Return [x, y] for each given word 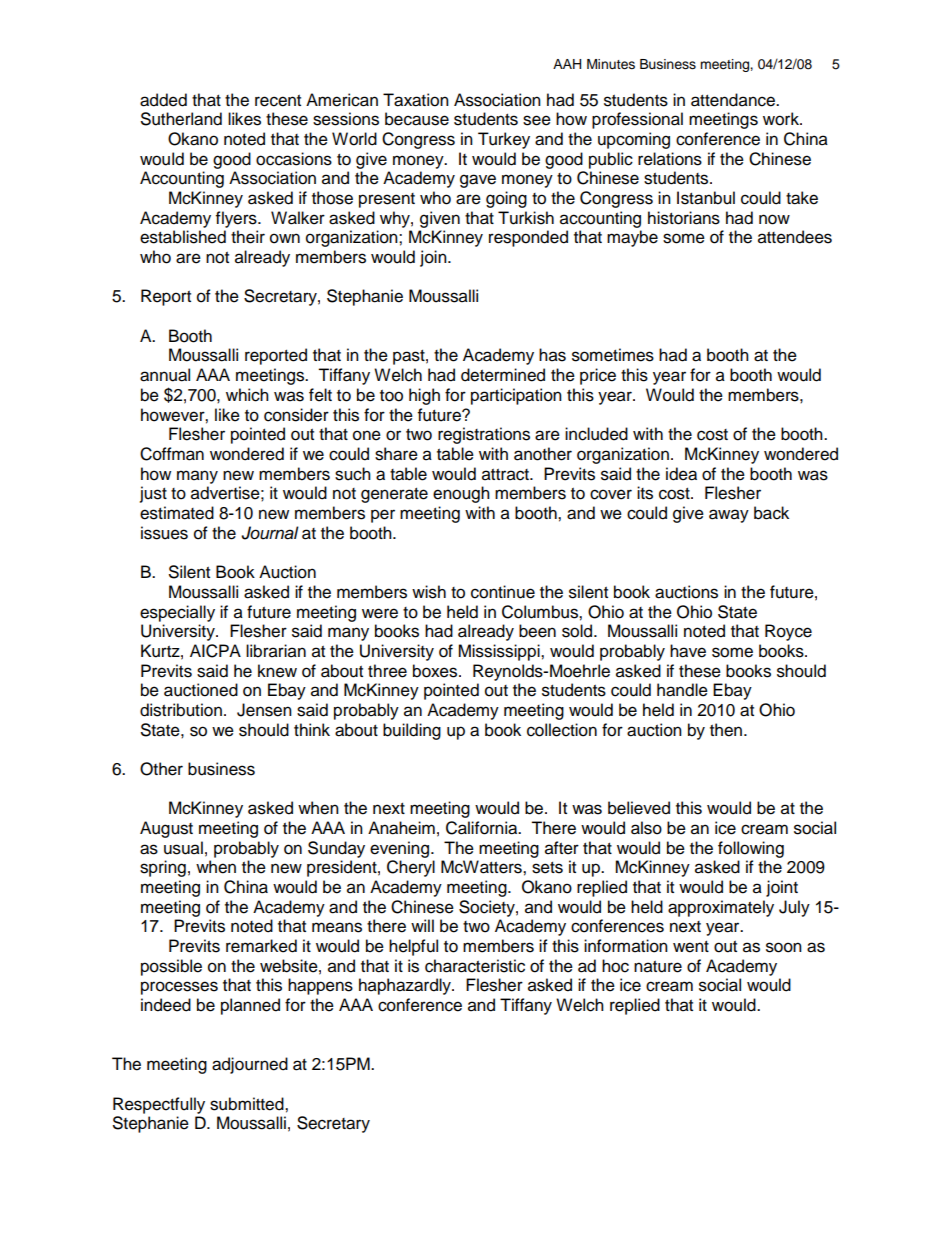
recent [278, 101]
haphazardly [406, 986]
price [598, 376]
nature [658, 967]
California [483, 828]
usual [183, 848]
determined [503, 375]
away [729, 516]
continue [503, 592]
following [751, 849]
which [247, 395]
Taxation [416, 100]
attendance [734, 100]
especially [177, 613]
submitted [248, 1104]
